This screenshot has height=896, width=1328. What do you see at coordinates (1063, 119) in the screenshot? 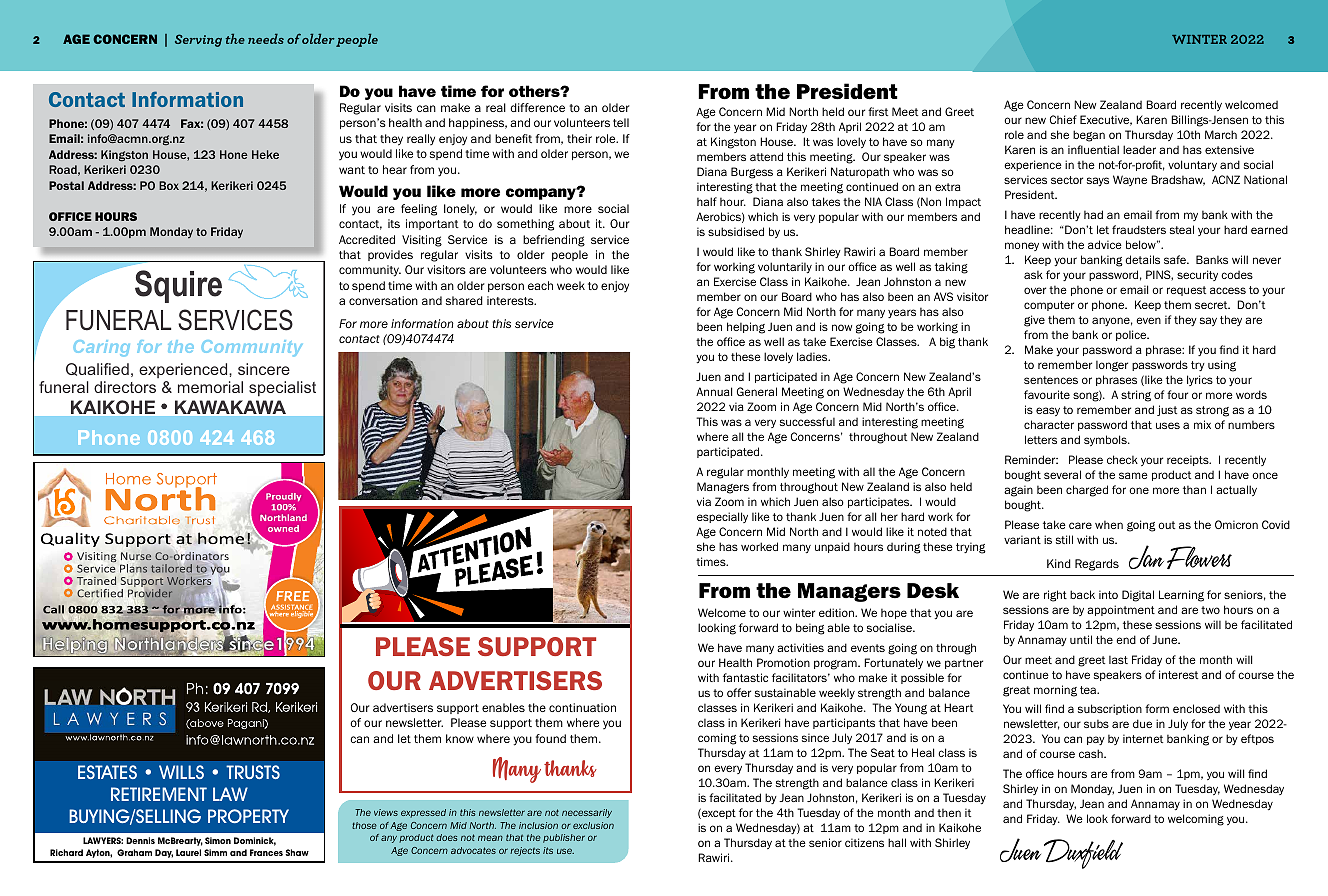
I see `Chief` at bounding box center [1063, 119].
